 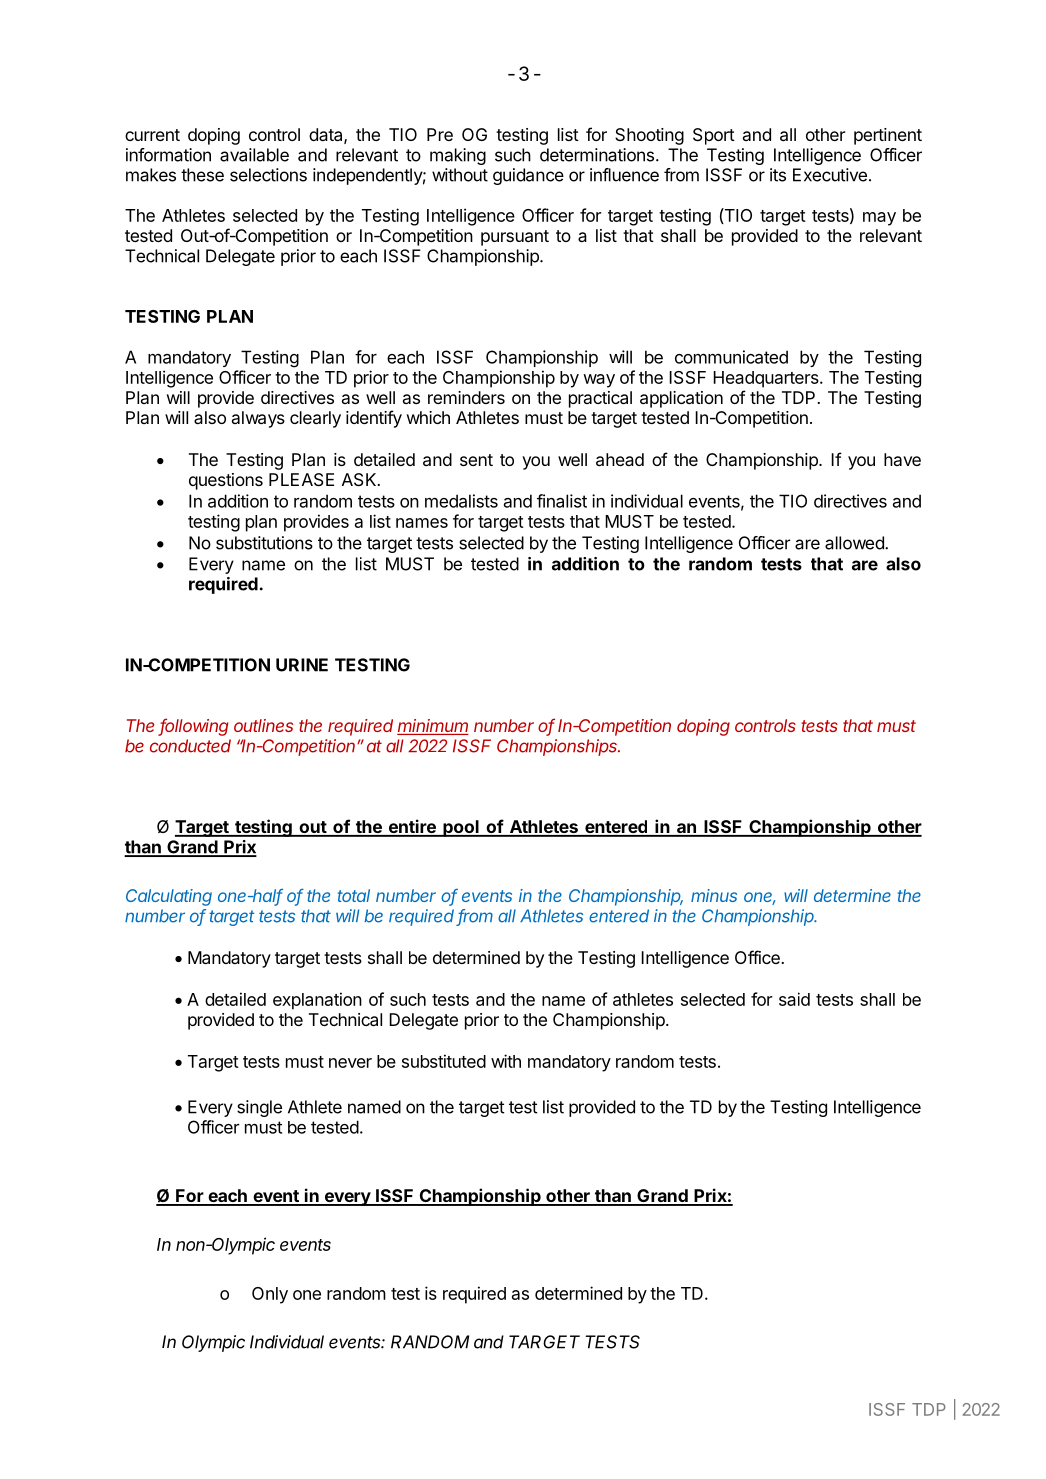 What do you see at coordinates (830, 175) in the screenshot?
I see `Executive` at bounding box center [830, 175].
